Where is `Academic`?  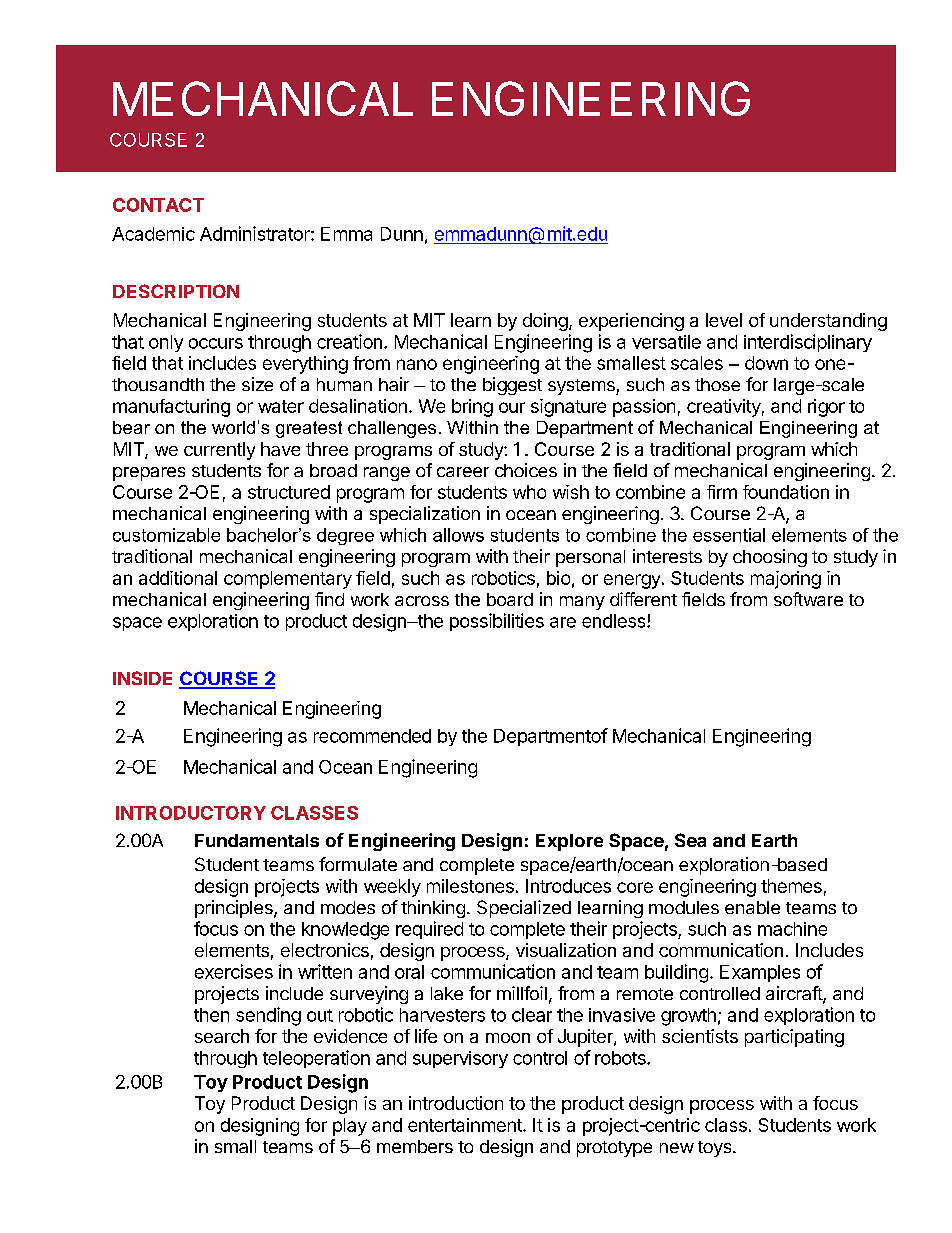
Academic is located at coordinates (153, 234).
